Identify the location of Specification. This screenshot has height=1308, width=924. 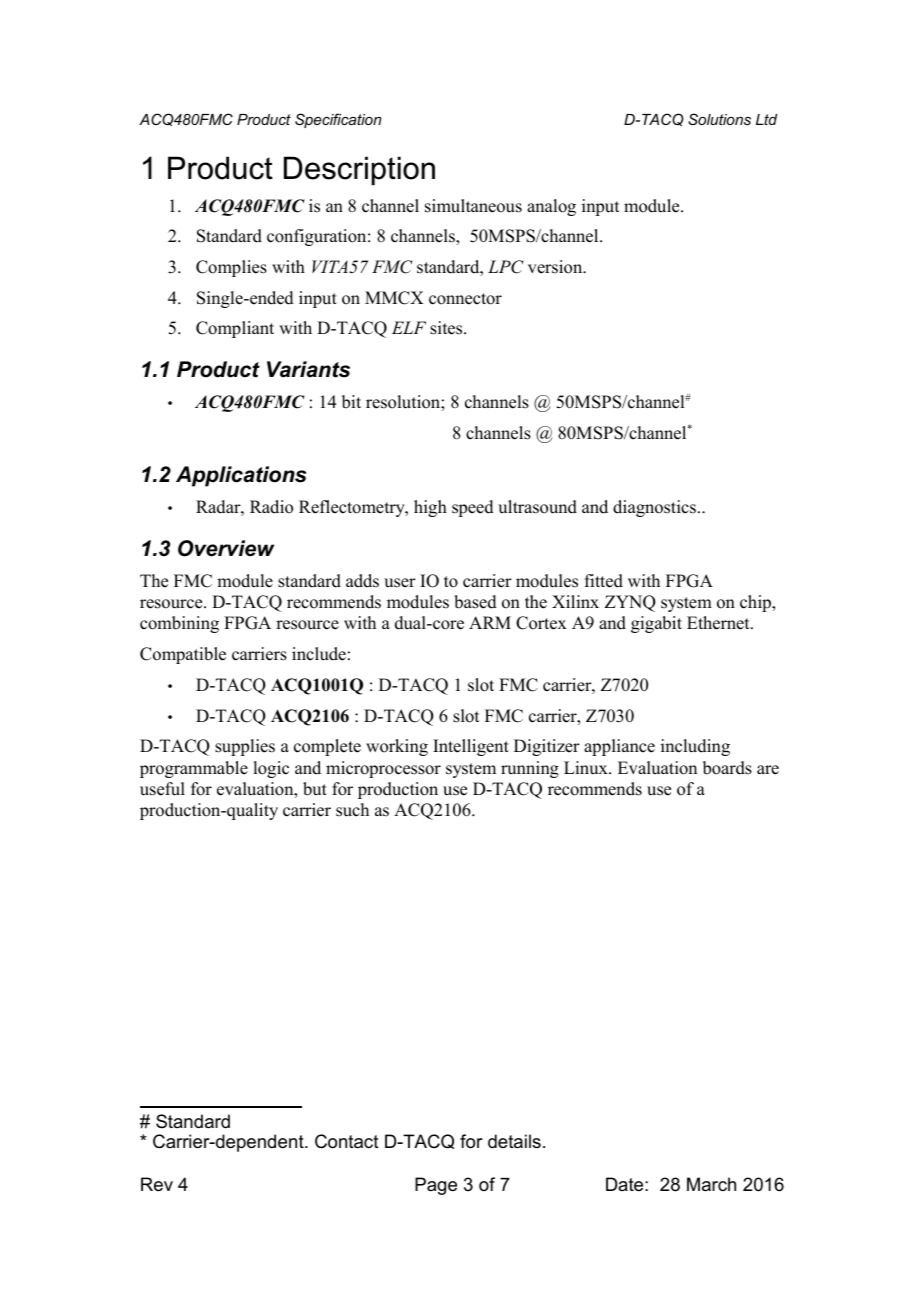
(338, 120).
